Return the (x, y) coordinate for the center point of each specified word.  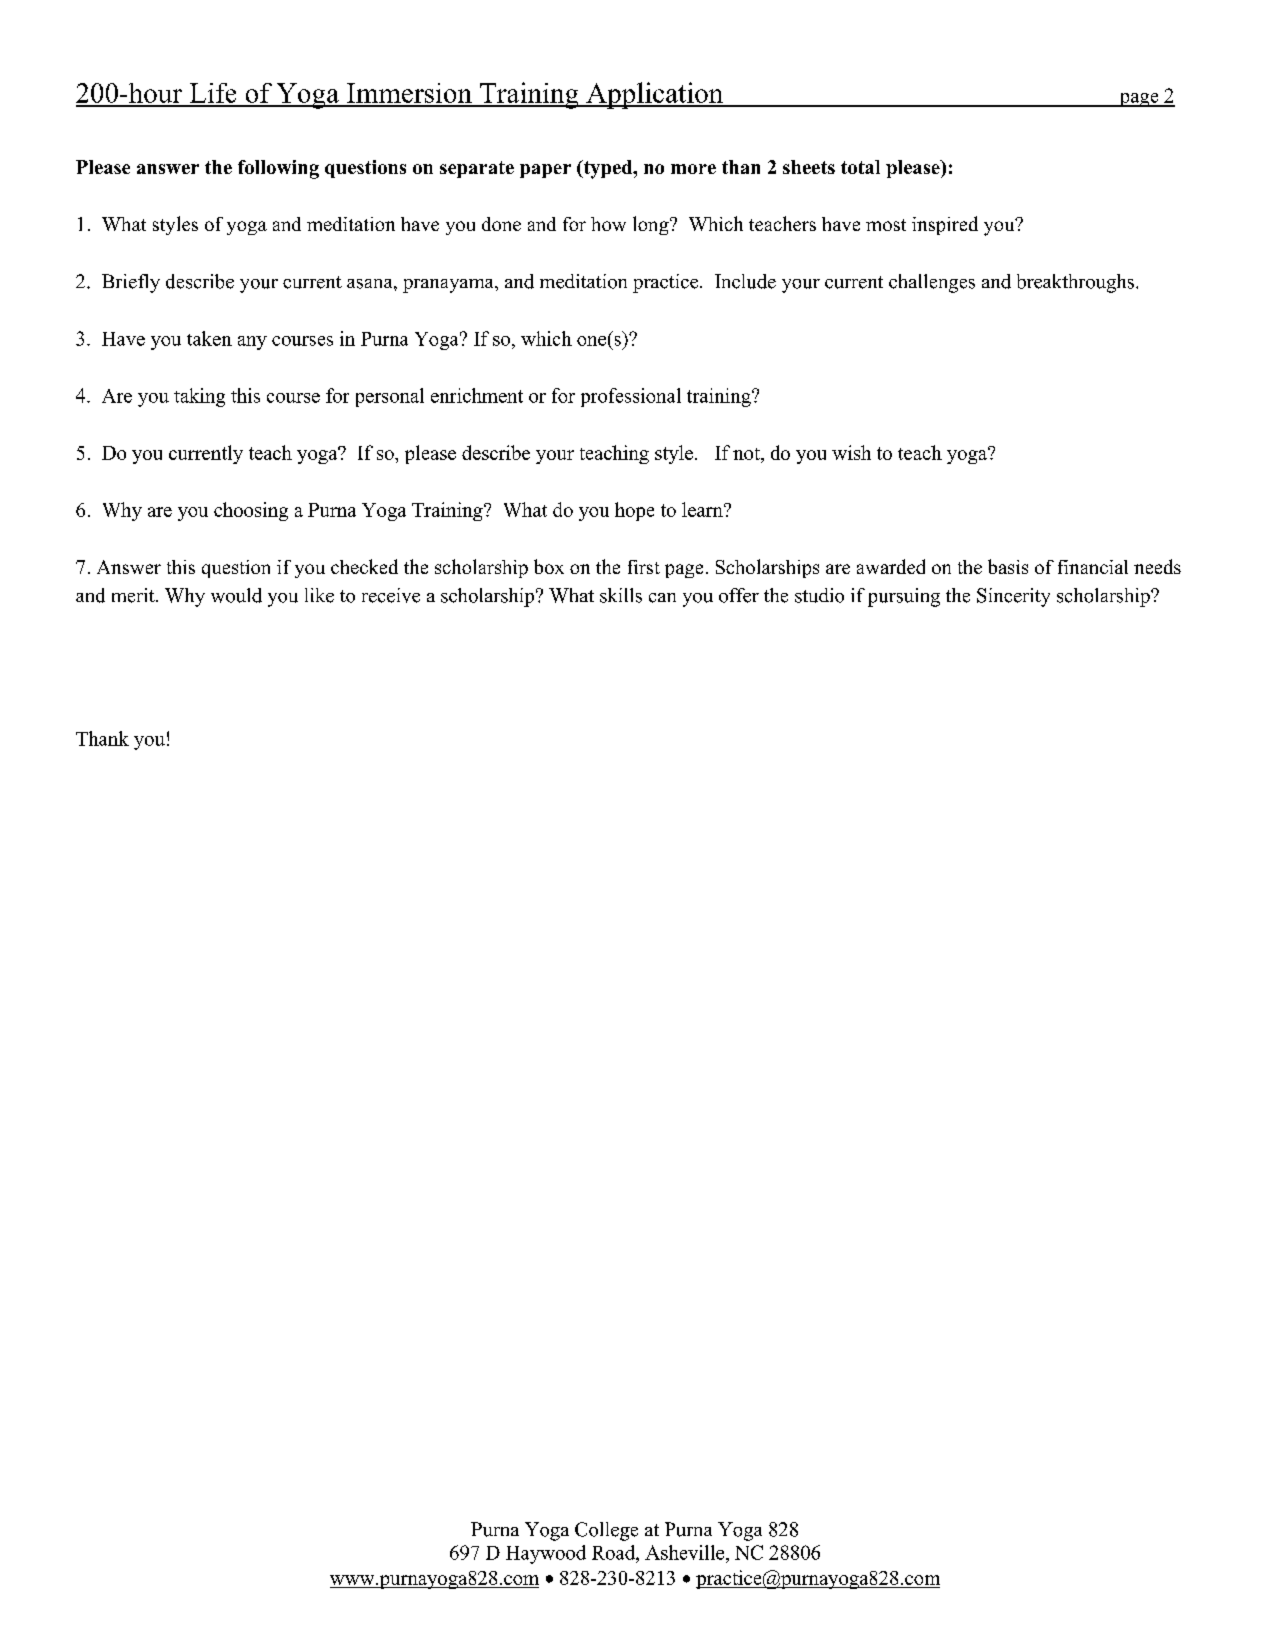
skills (621, 595)
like (319, 595)
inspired (945, 225)
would (236, 595)
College (606, 1531)
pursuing (904, 597)
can (662, 598)
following (278, 169)
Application (655, 95)
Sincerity (1013, 597)
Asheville (686, 1552)
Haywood (546, 1554)
